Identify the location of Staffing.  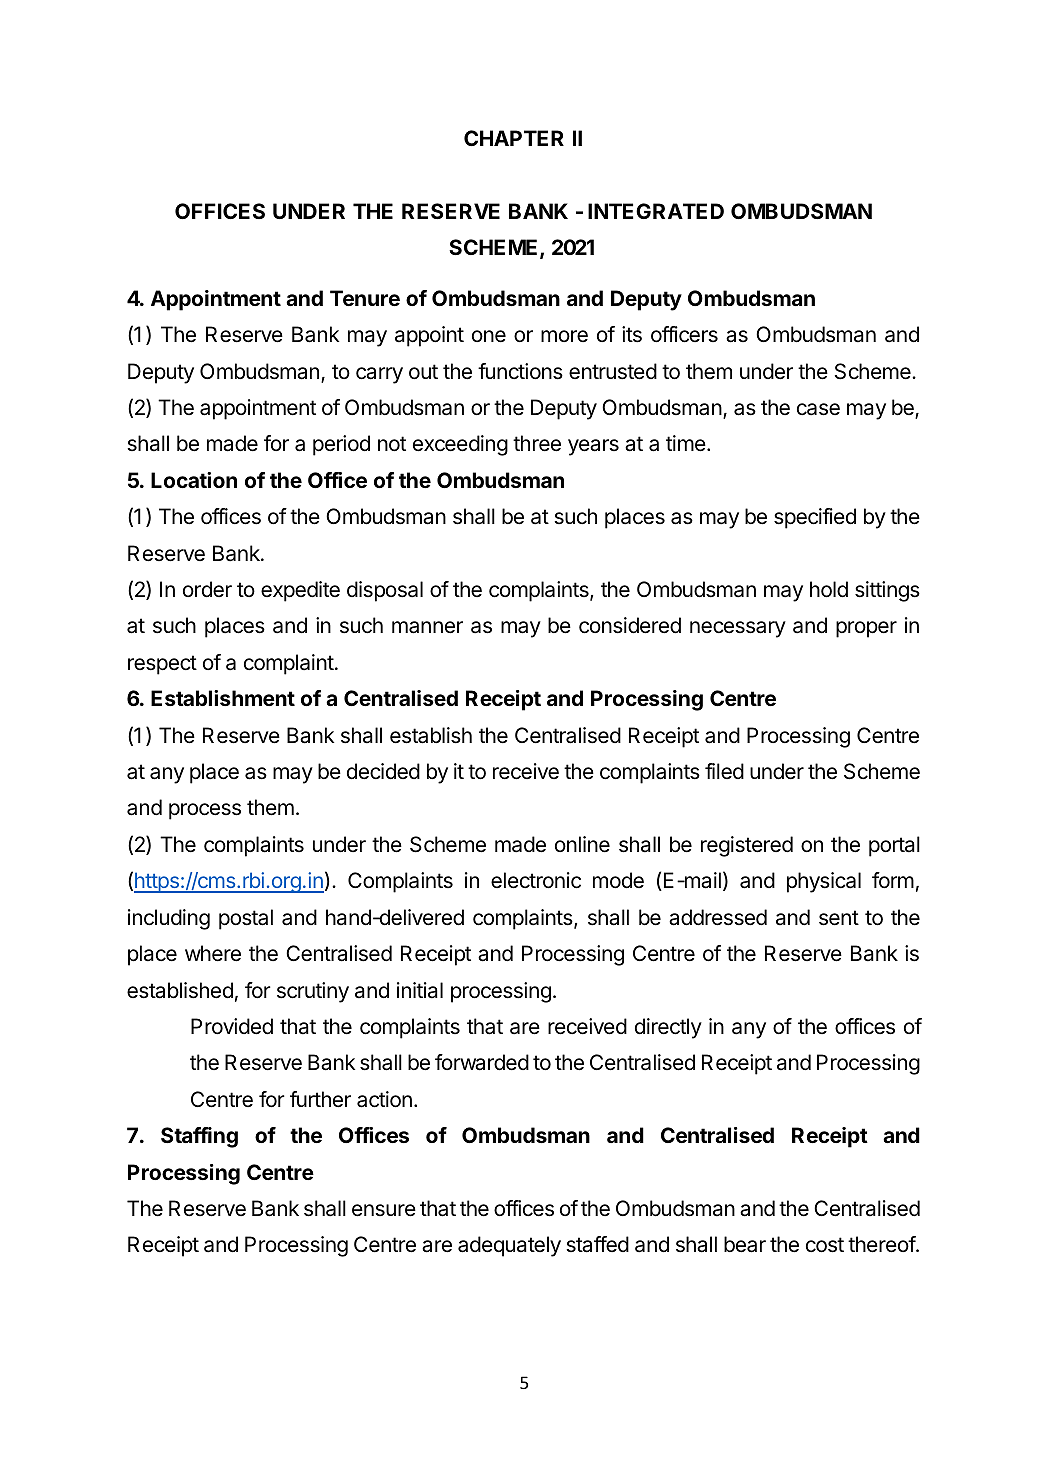
(199, 1137).
